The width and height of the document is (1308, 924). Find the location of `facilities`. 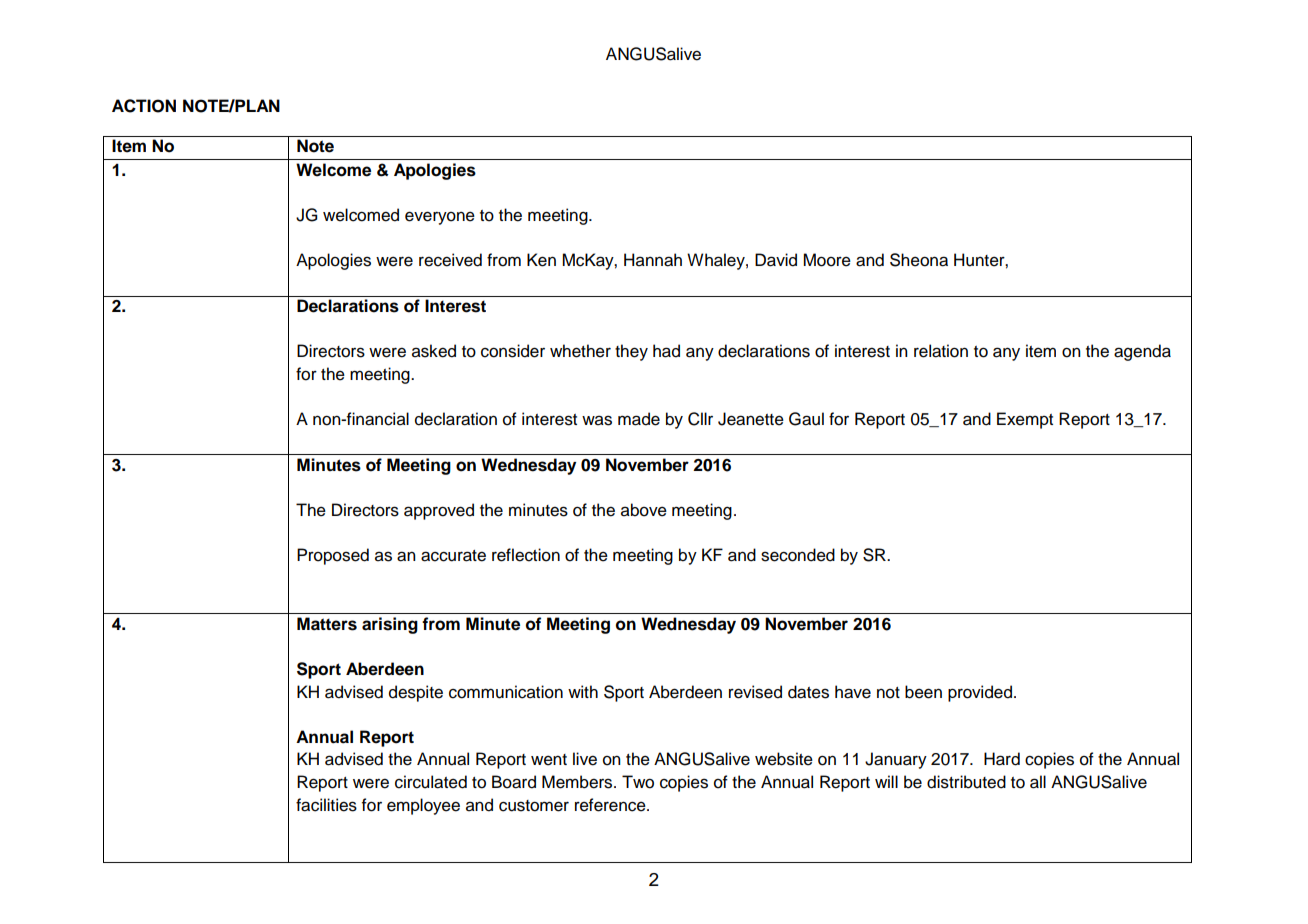

facilities is located at coordinates (326, 805).
